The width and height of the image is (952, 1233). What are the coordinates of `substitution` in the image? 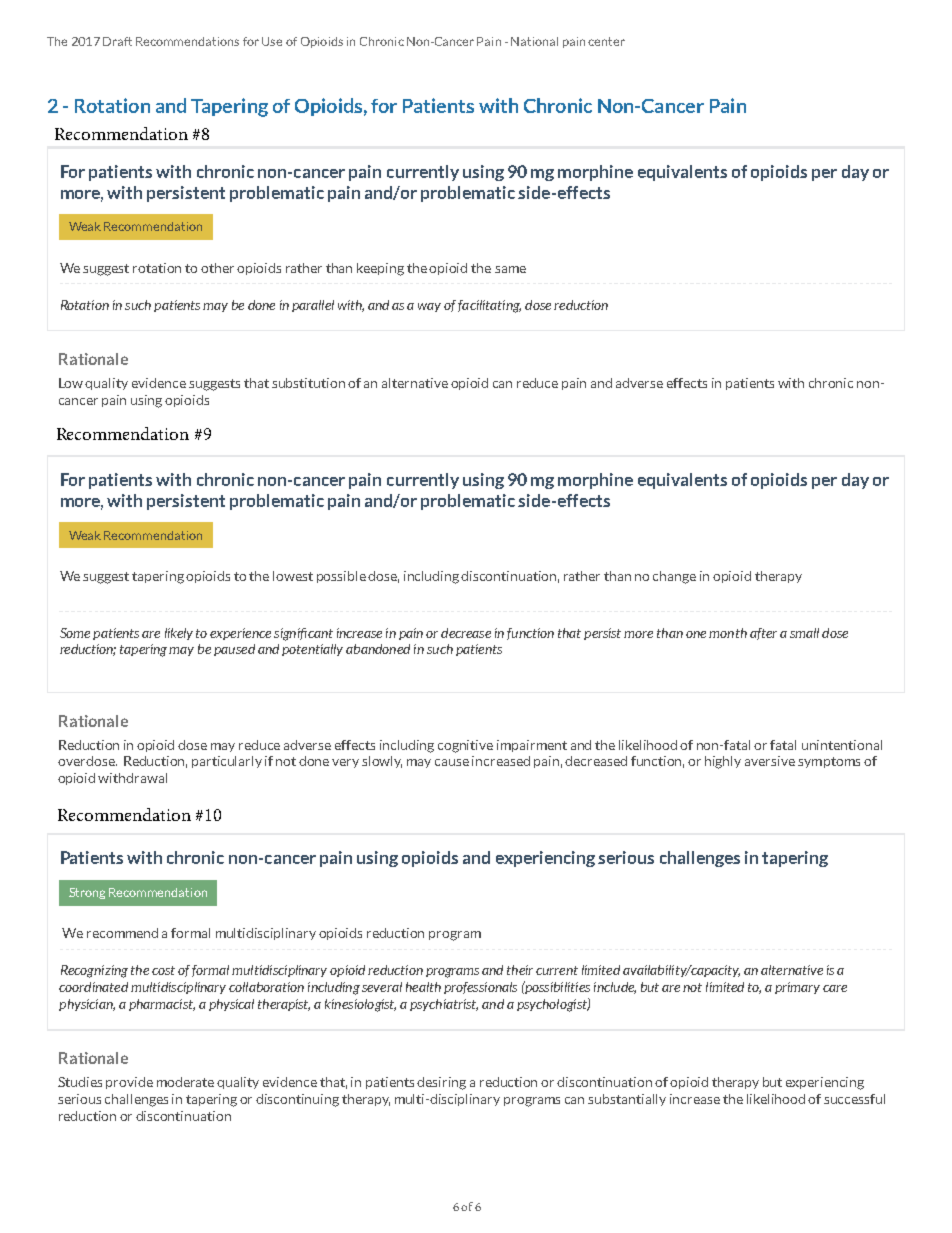 It's located at (308, 383).
